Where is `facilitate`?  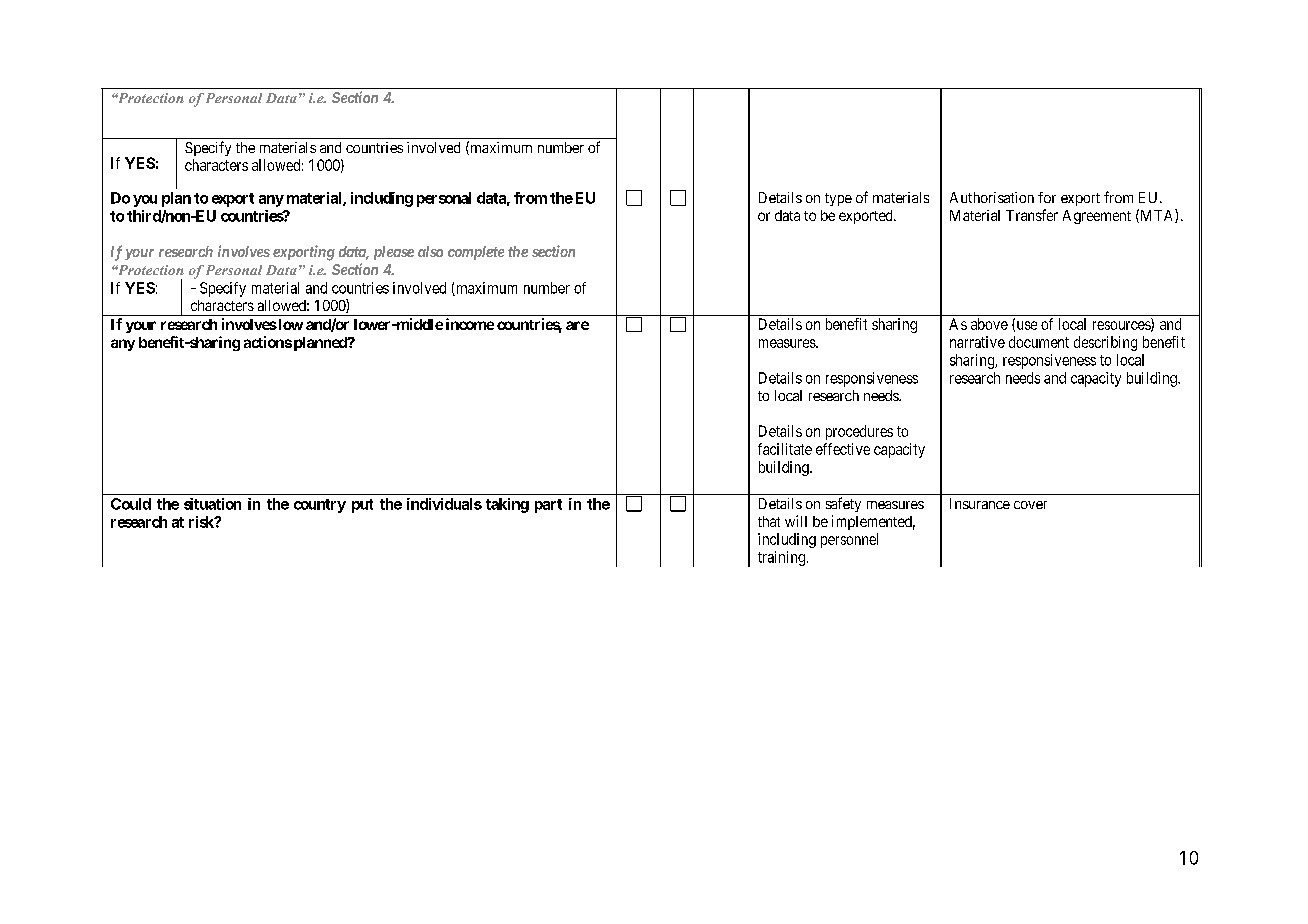 facilitate is located at coordinates (785, 449).
